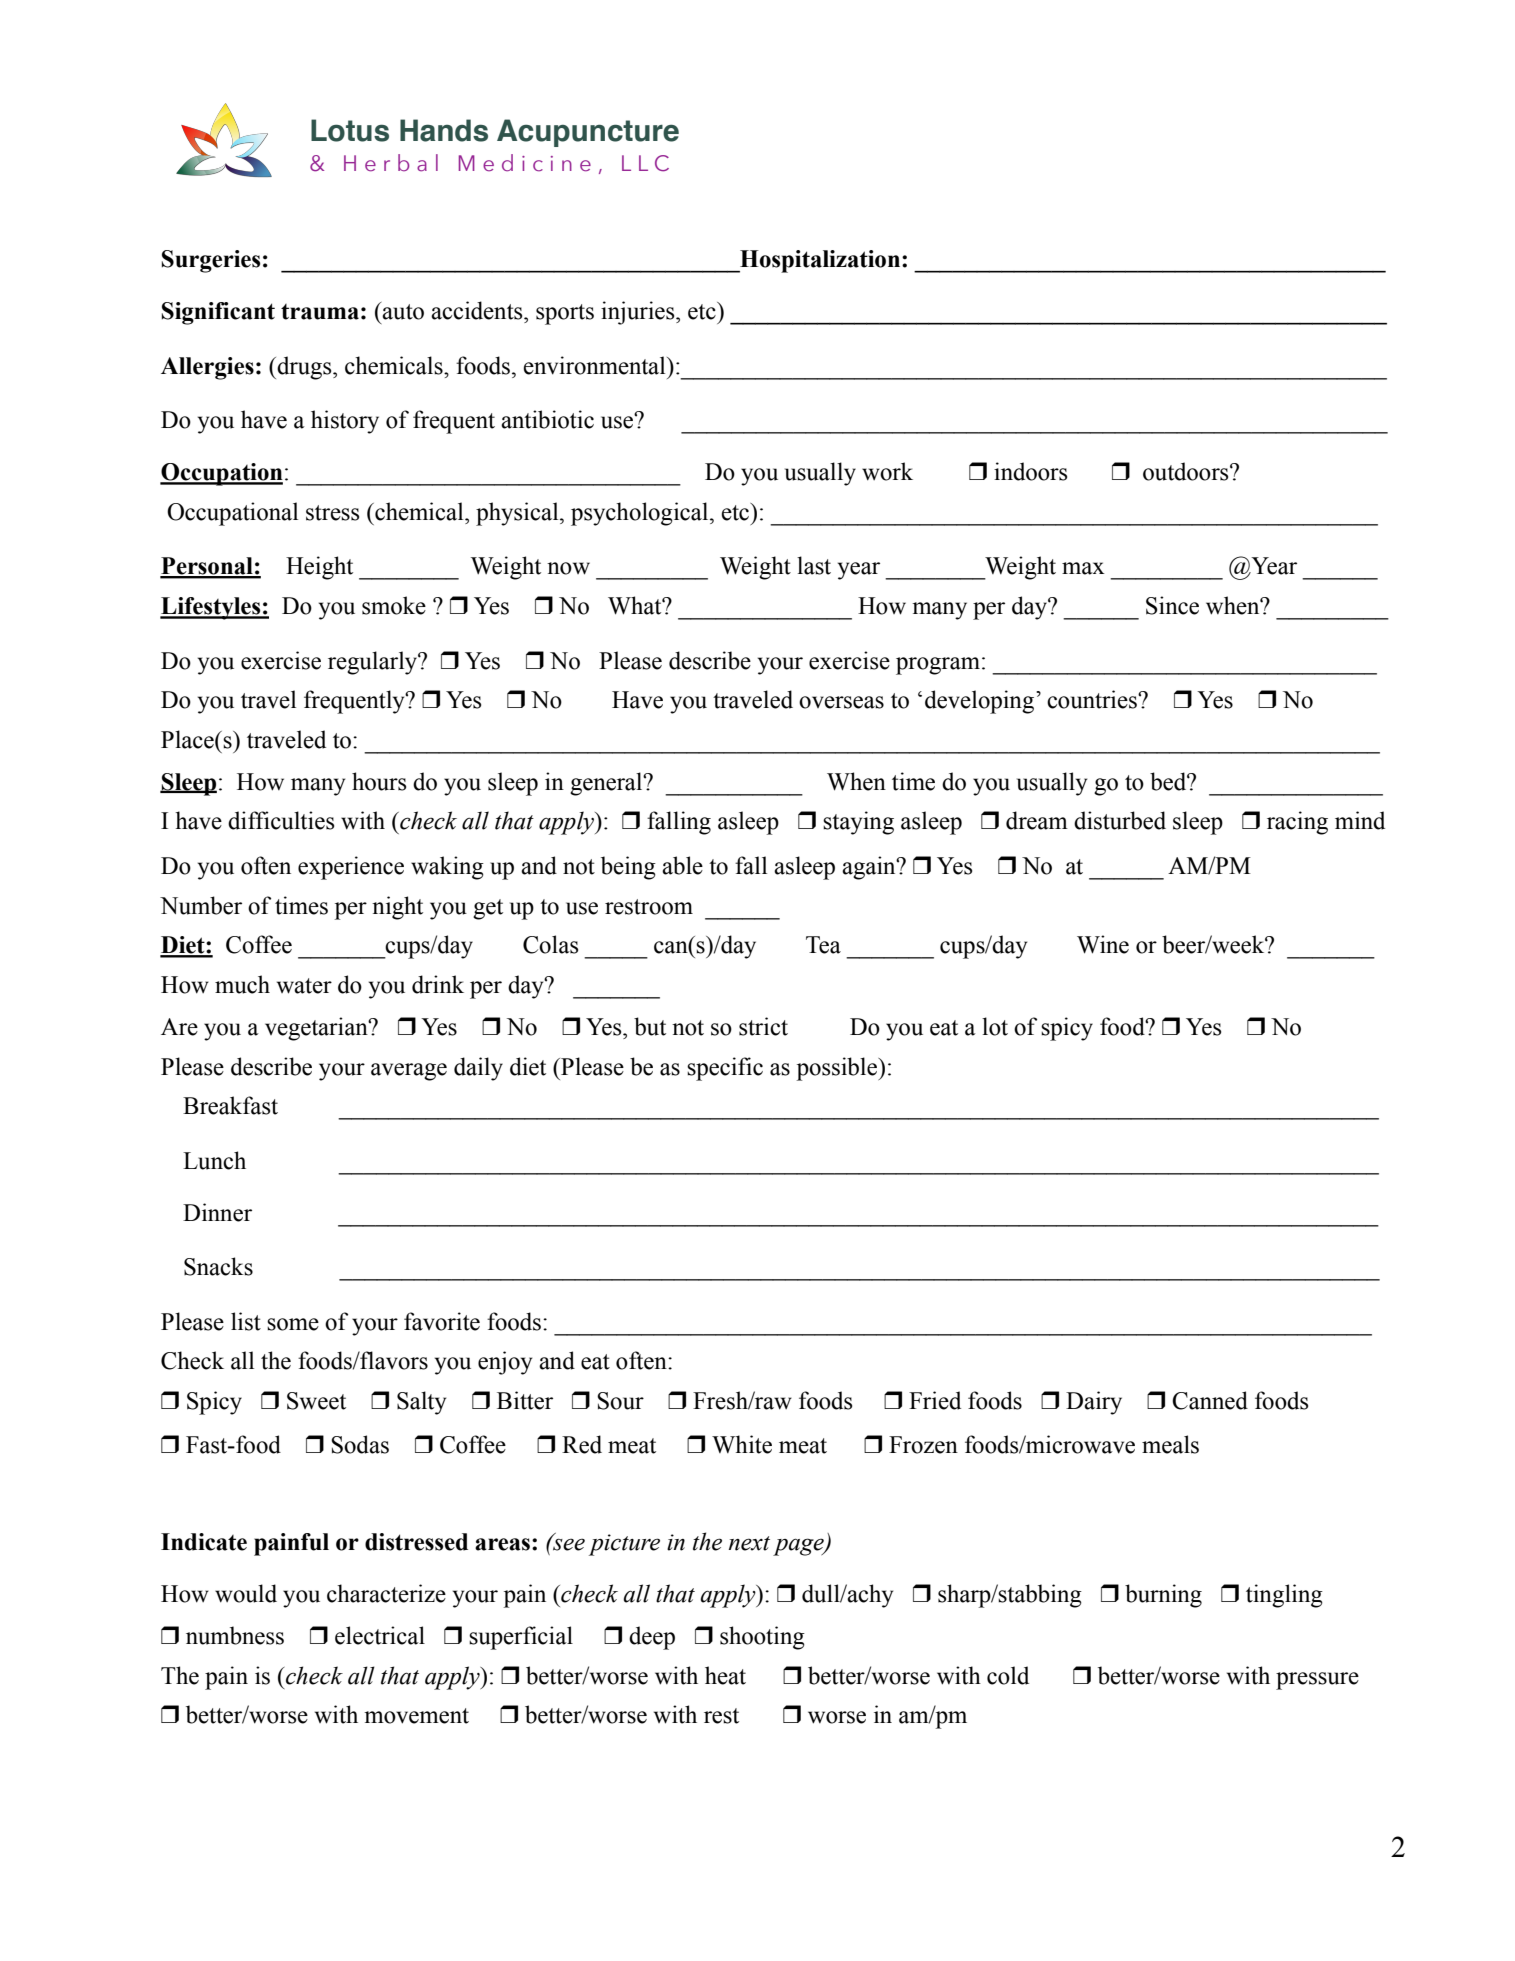  I want to click on LLC, so click(645, 163).
